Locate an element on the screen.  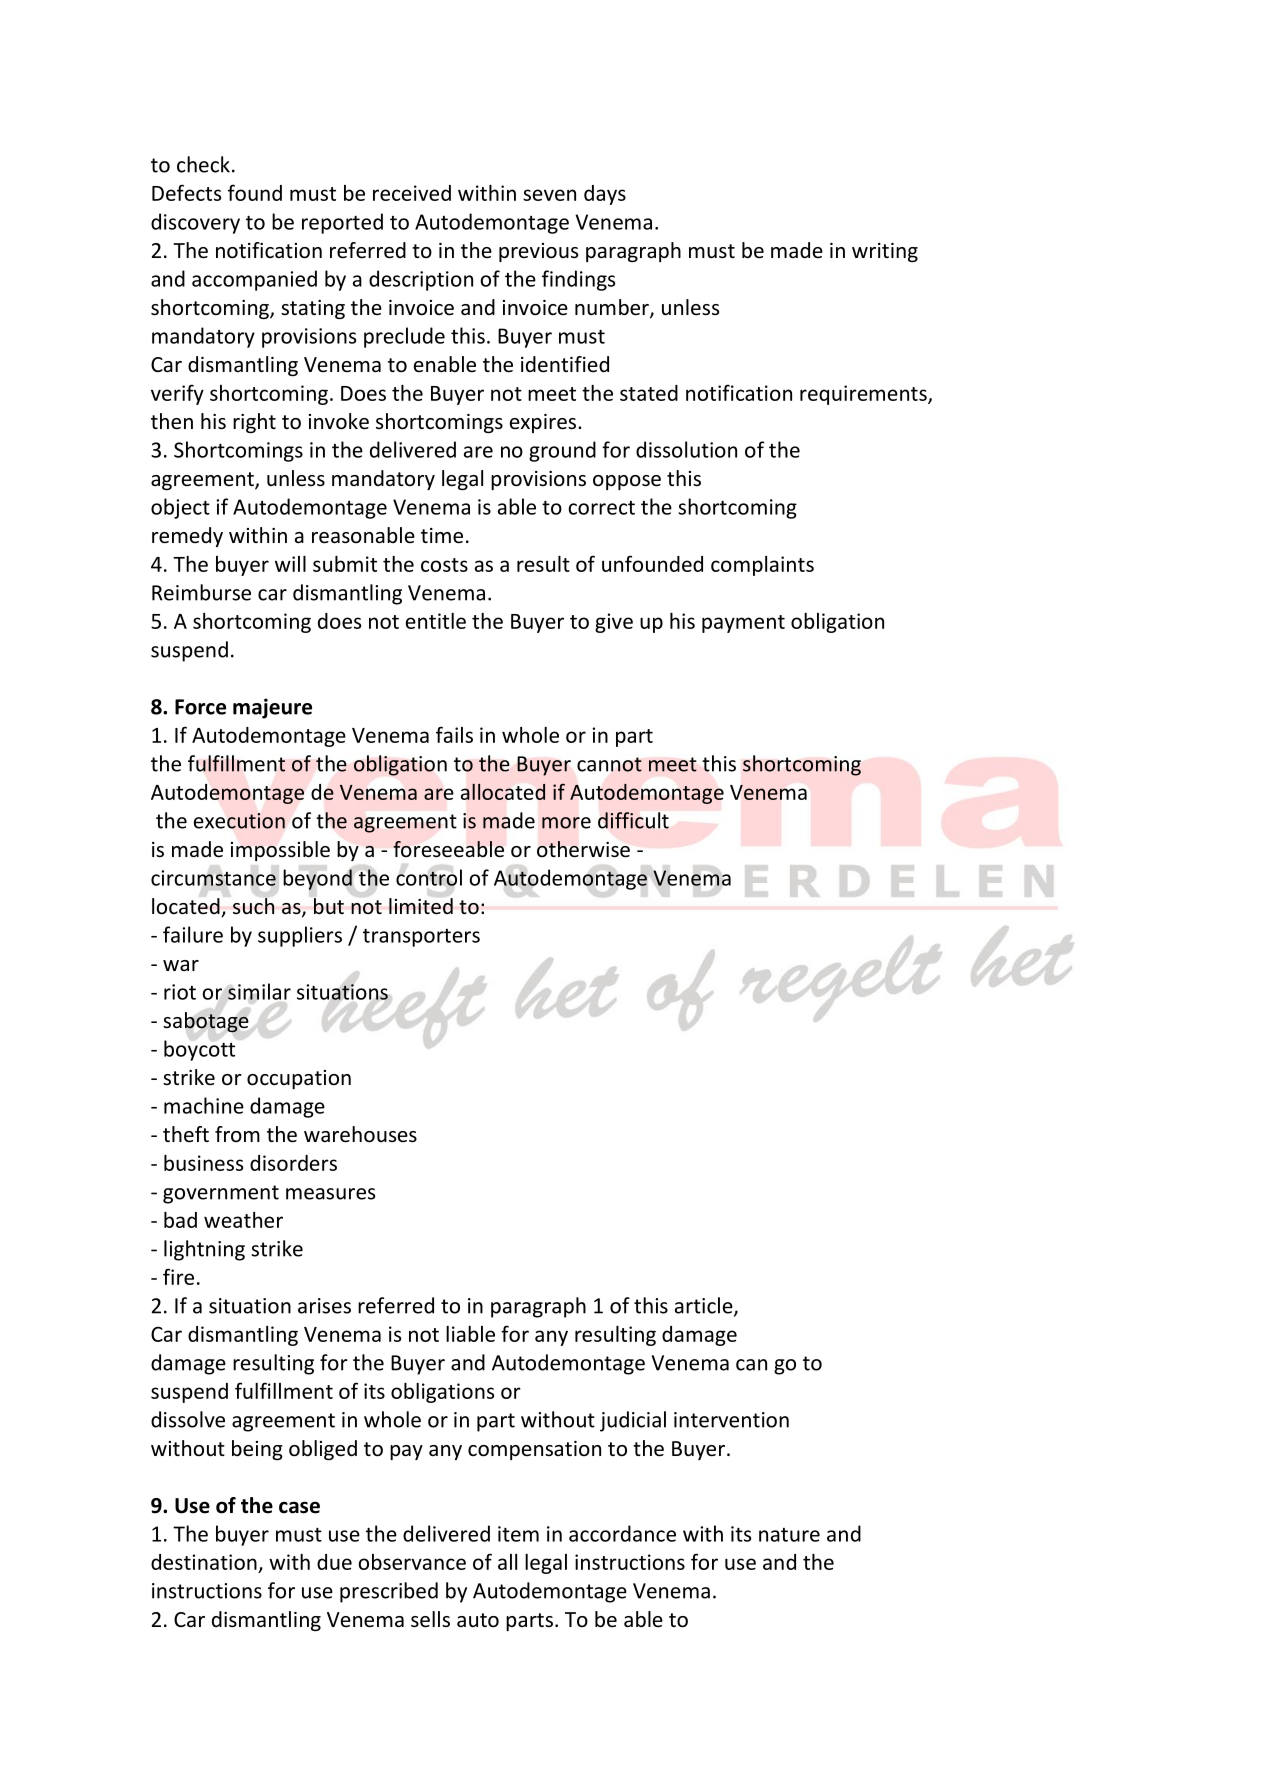
discovery is located at coordinates (195, 223).
